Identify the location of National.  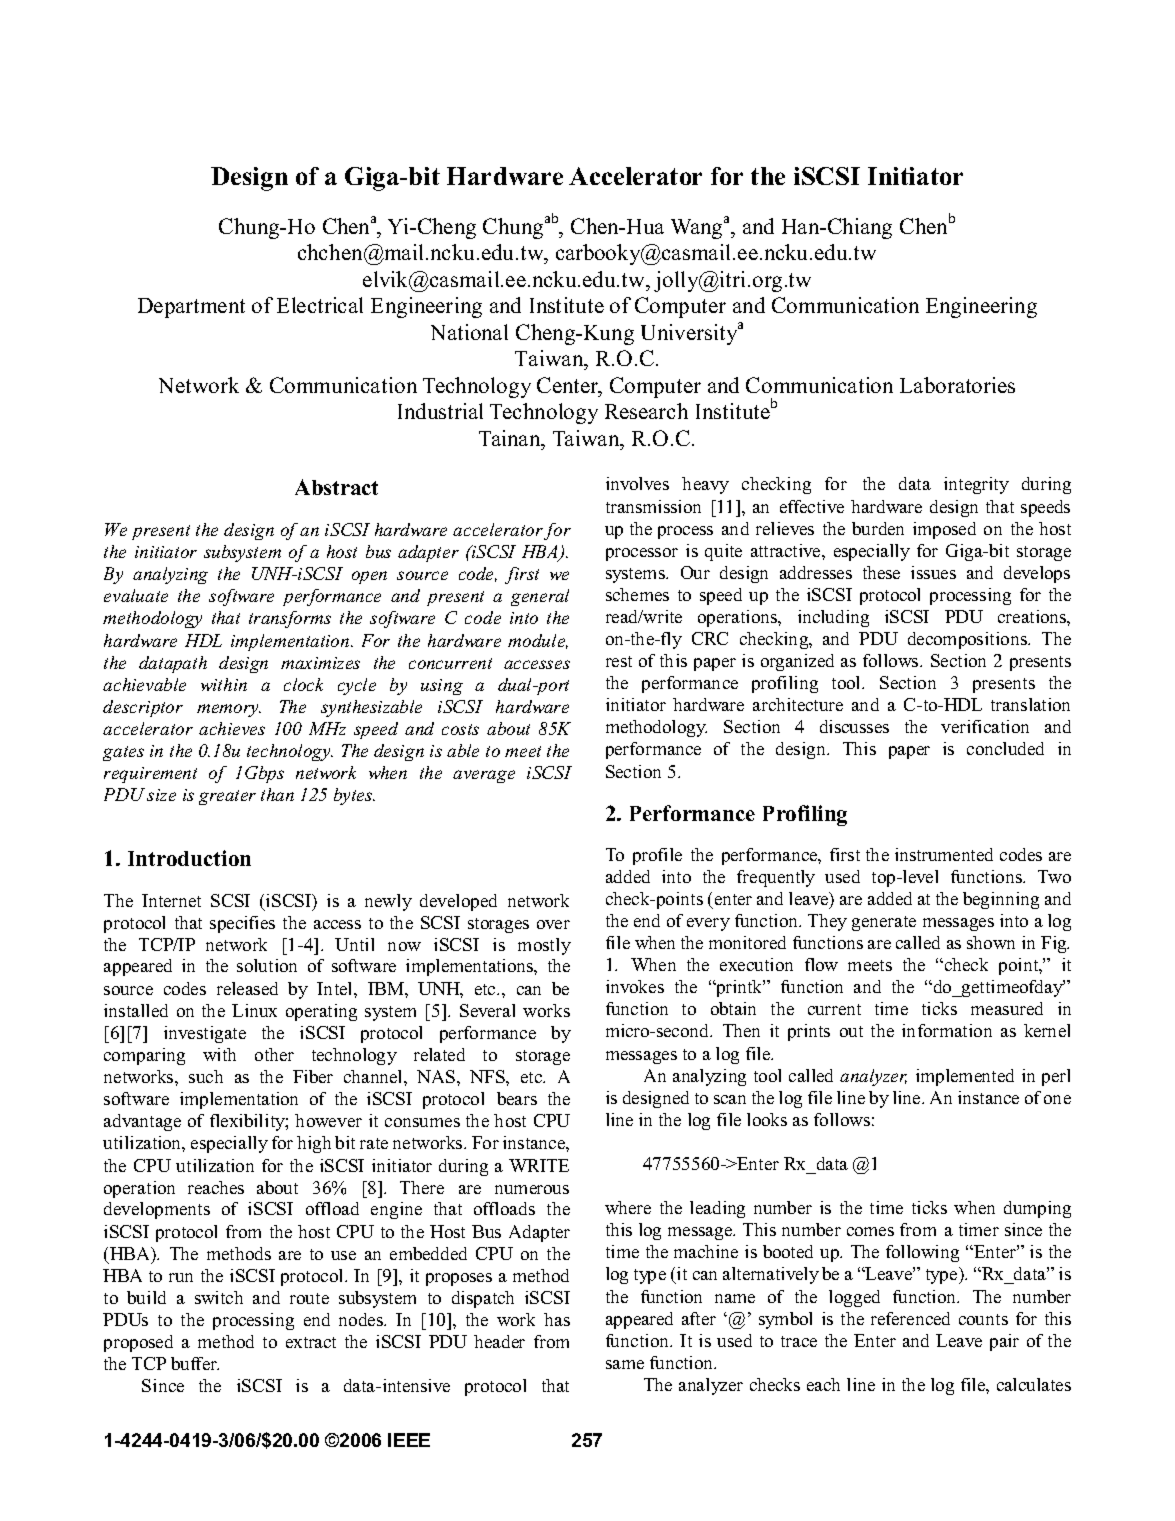
(469, 332).
